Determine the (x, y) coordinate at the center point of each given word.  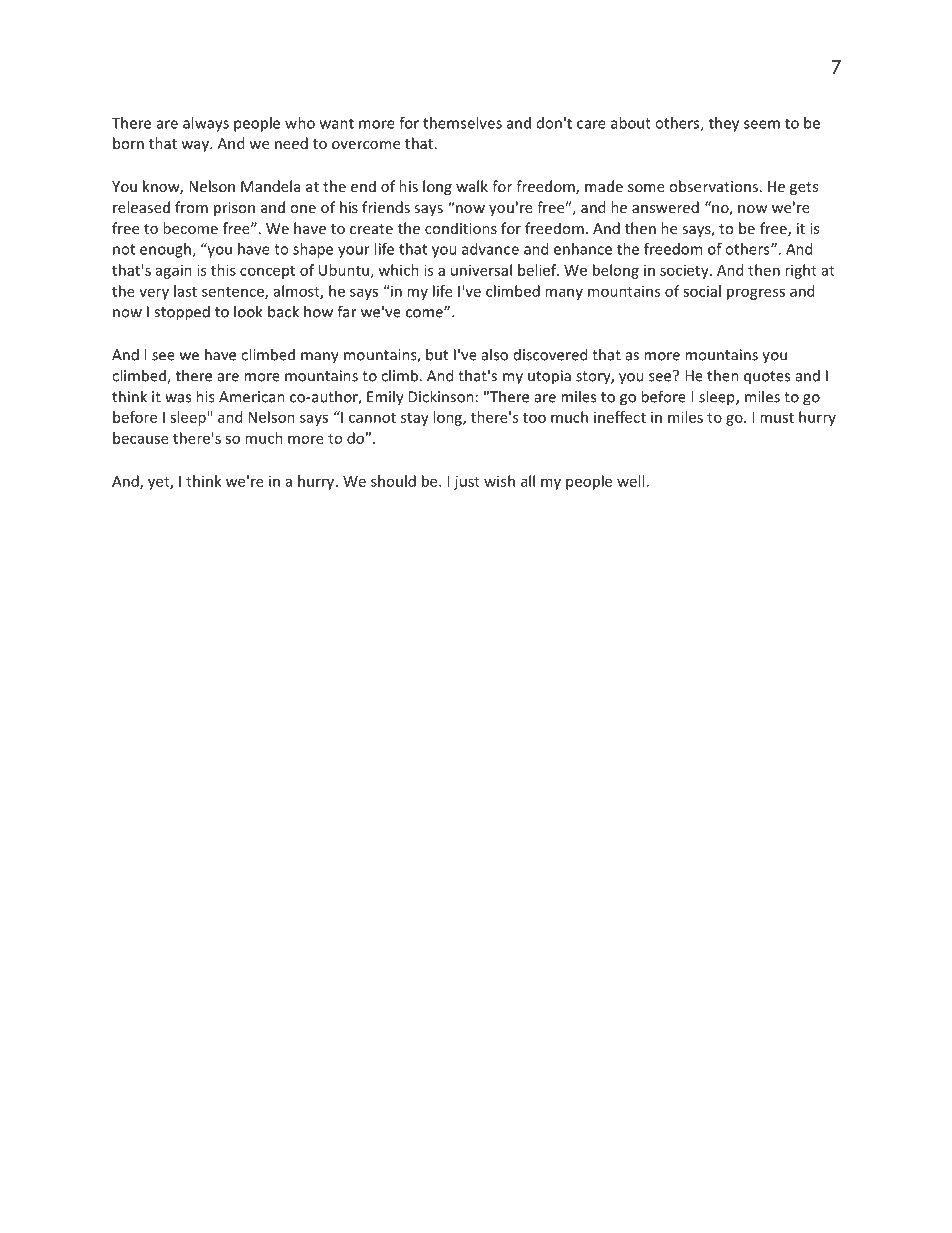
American (252, 397)
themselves (462, 123)
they (724, 124)
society (685, 271)
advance (490, 249)
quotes (767, 378)
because (141, 438)
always (206, 124)
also (495, 354)
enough (166, 250)
